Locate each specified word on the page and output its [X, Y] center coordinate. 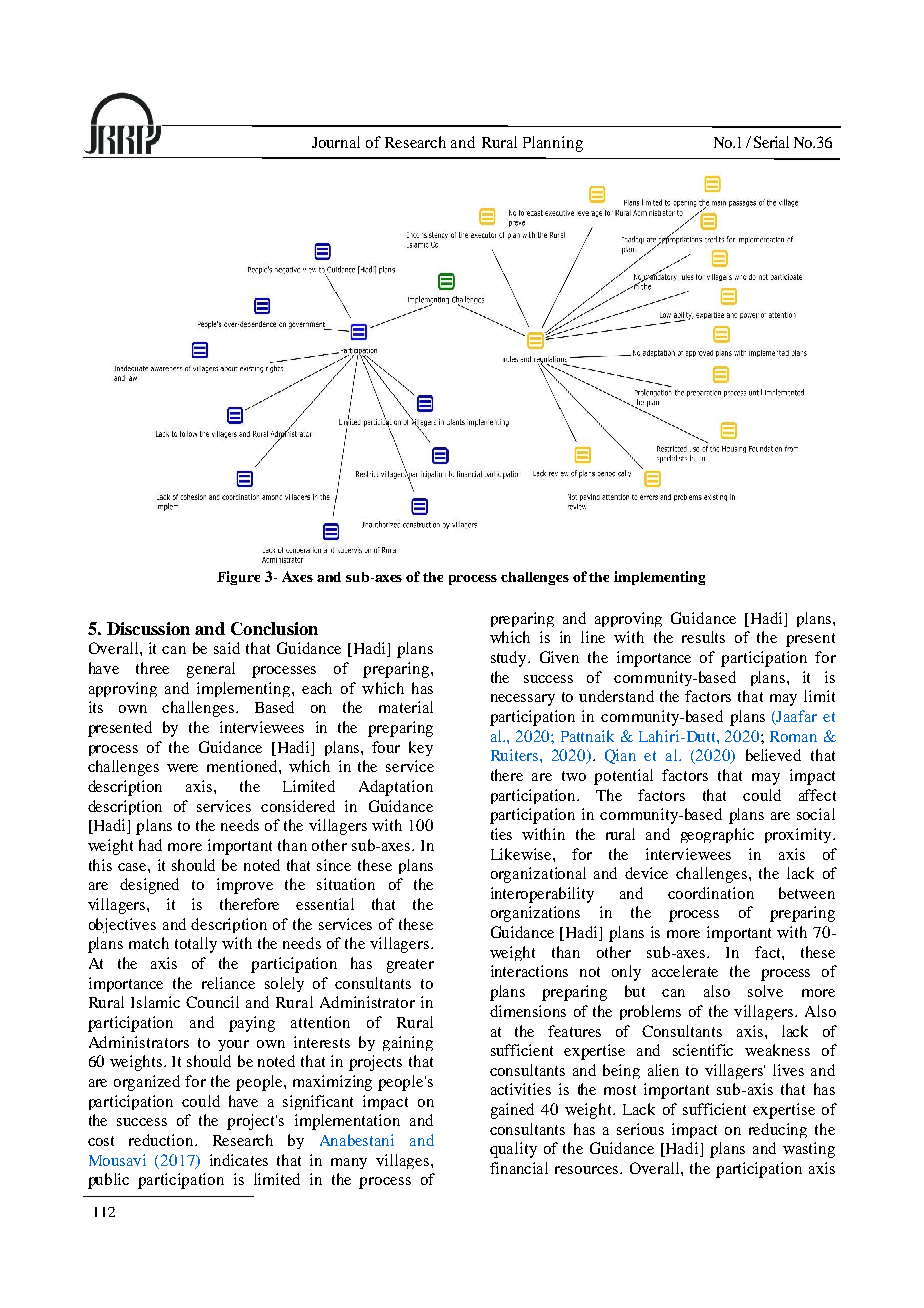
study [510, 659]
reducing [778, 1130]
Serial [771, 142]
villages [402, 1161]
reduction [162, 1140]
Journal [336, 142]
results [703, 637]
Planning [553, 144]
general [211, 670]
